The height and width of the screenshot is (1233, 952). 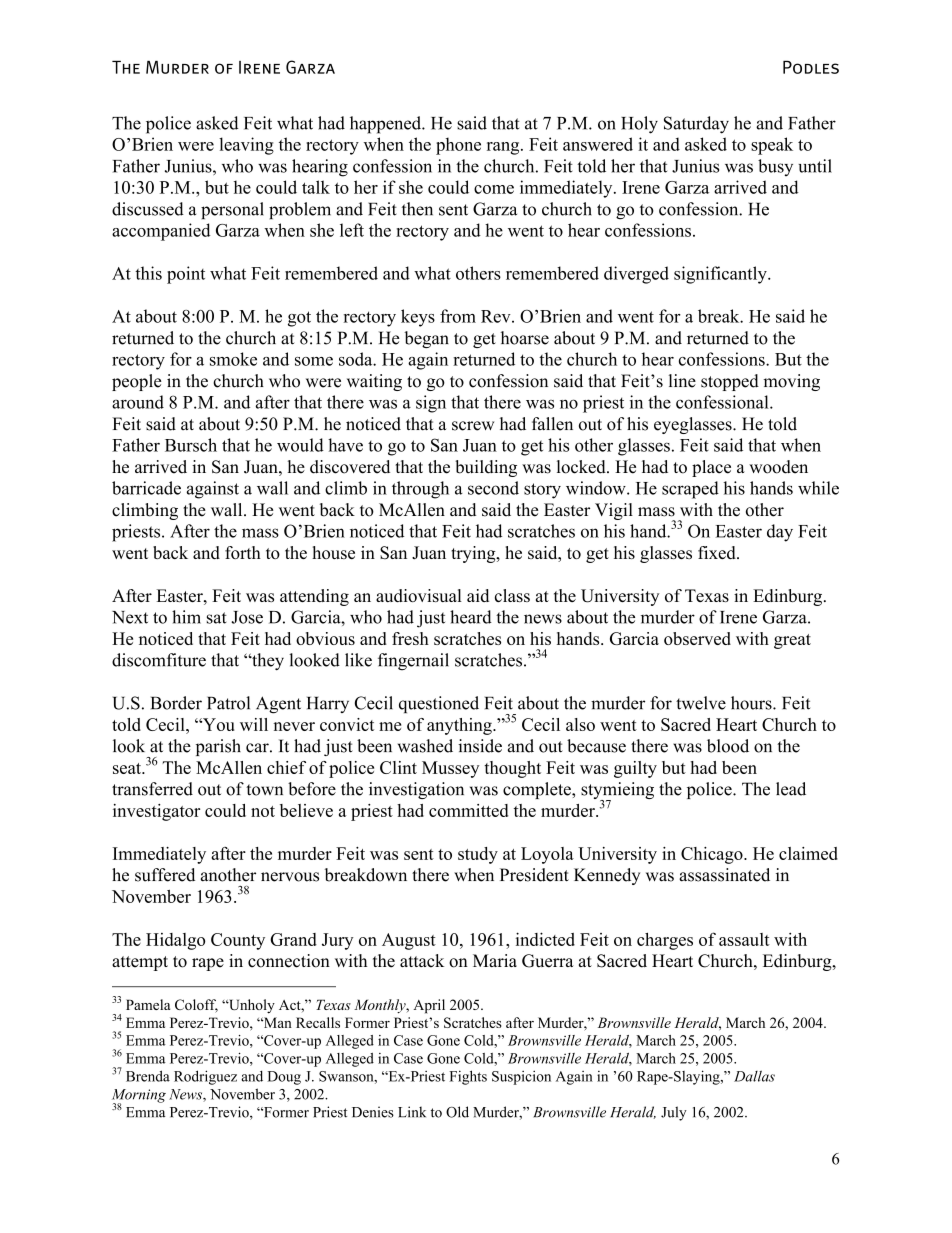 What do you see at coordinates (711, 468) in the screenshot?
I see `place` at bounding box center [711, 468].
